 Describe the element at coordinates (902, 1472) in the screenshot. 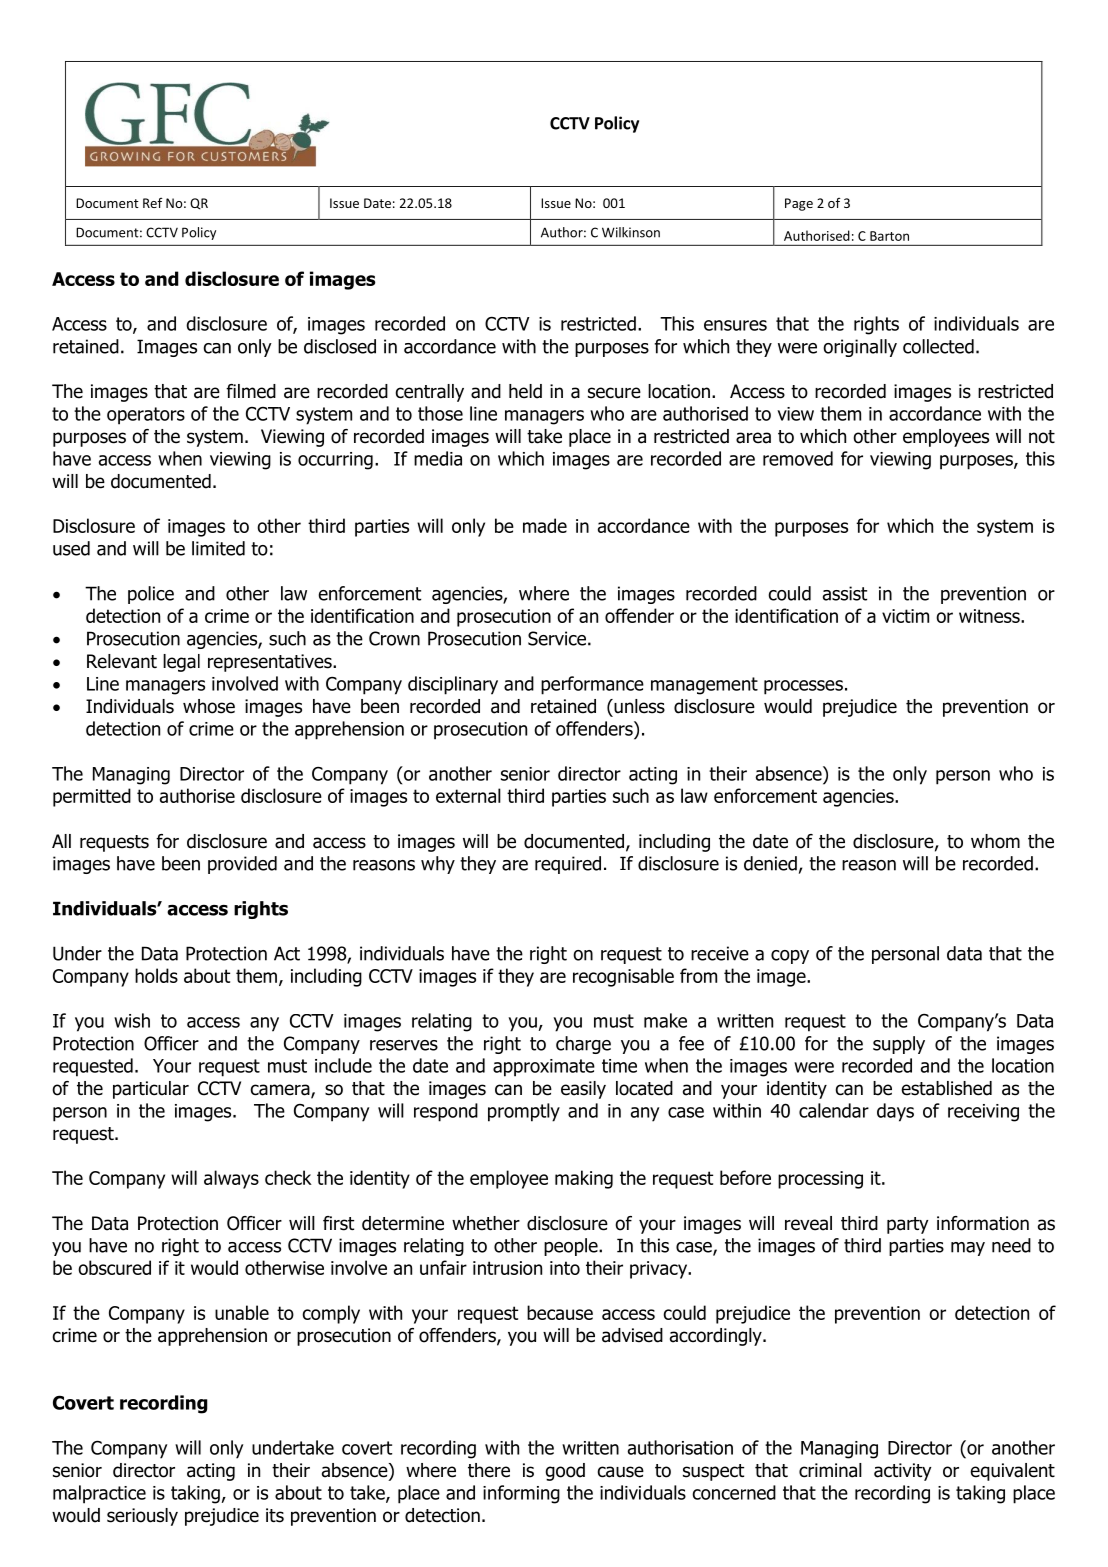

I see `activity` at that location.
